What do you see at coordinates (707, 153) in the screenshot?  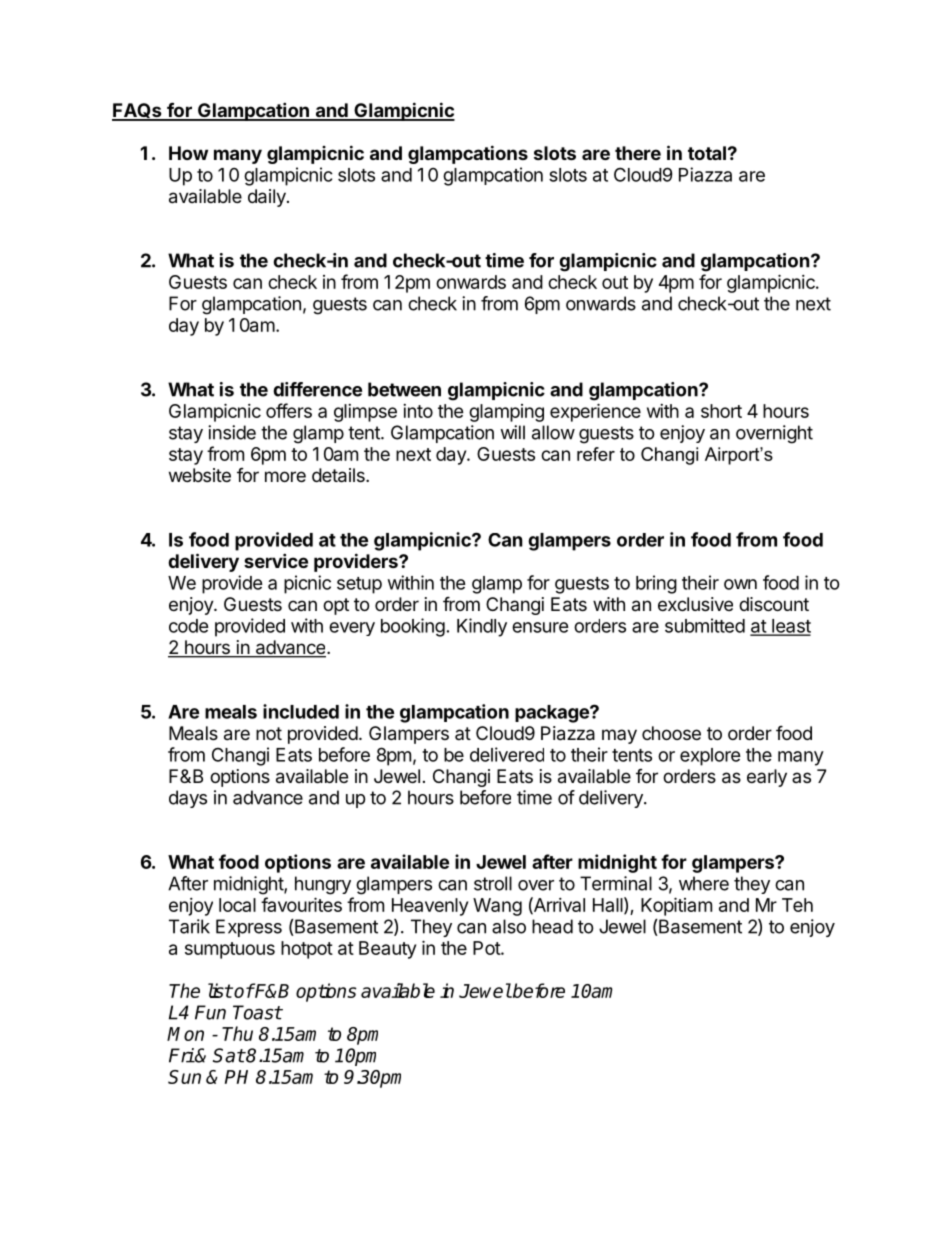 I see `total` at bounding box center [707, 153].
